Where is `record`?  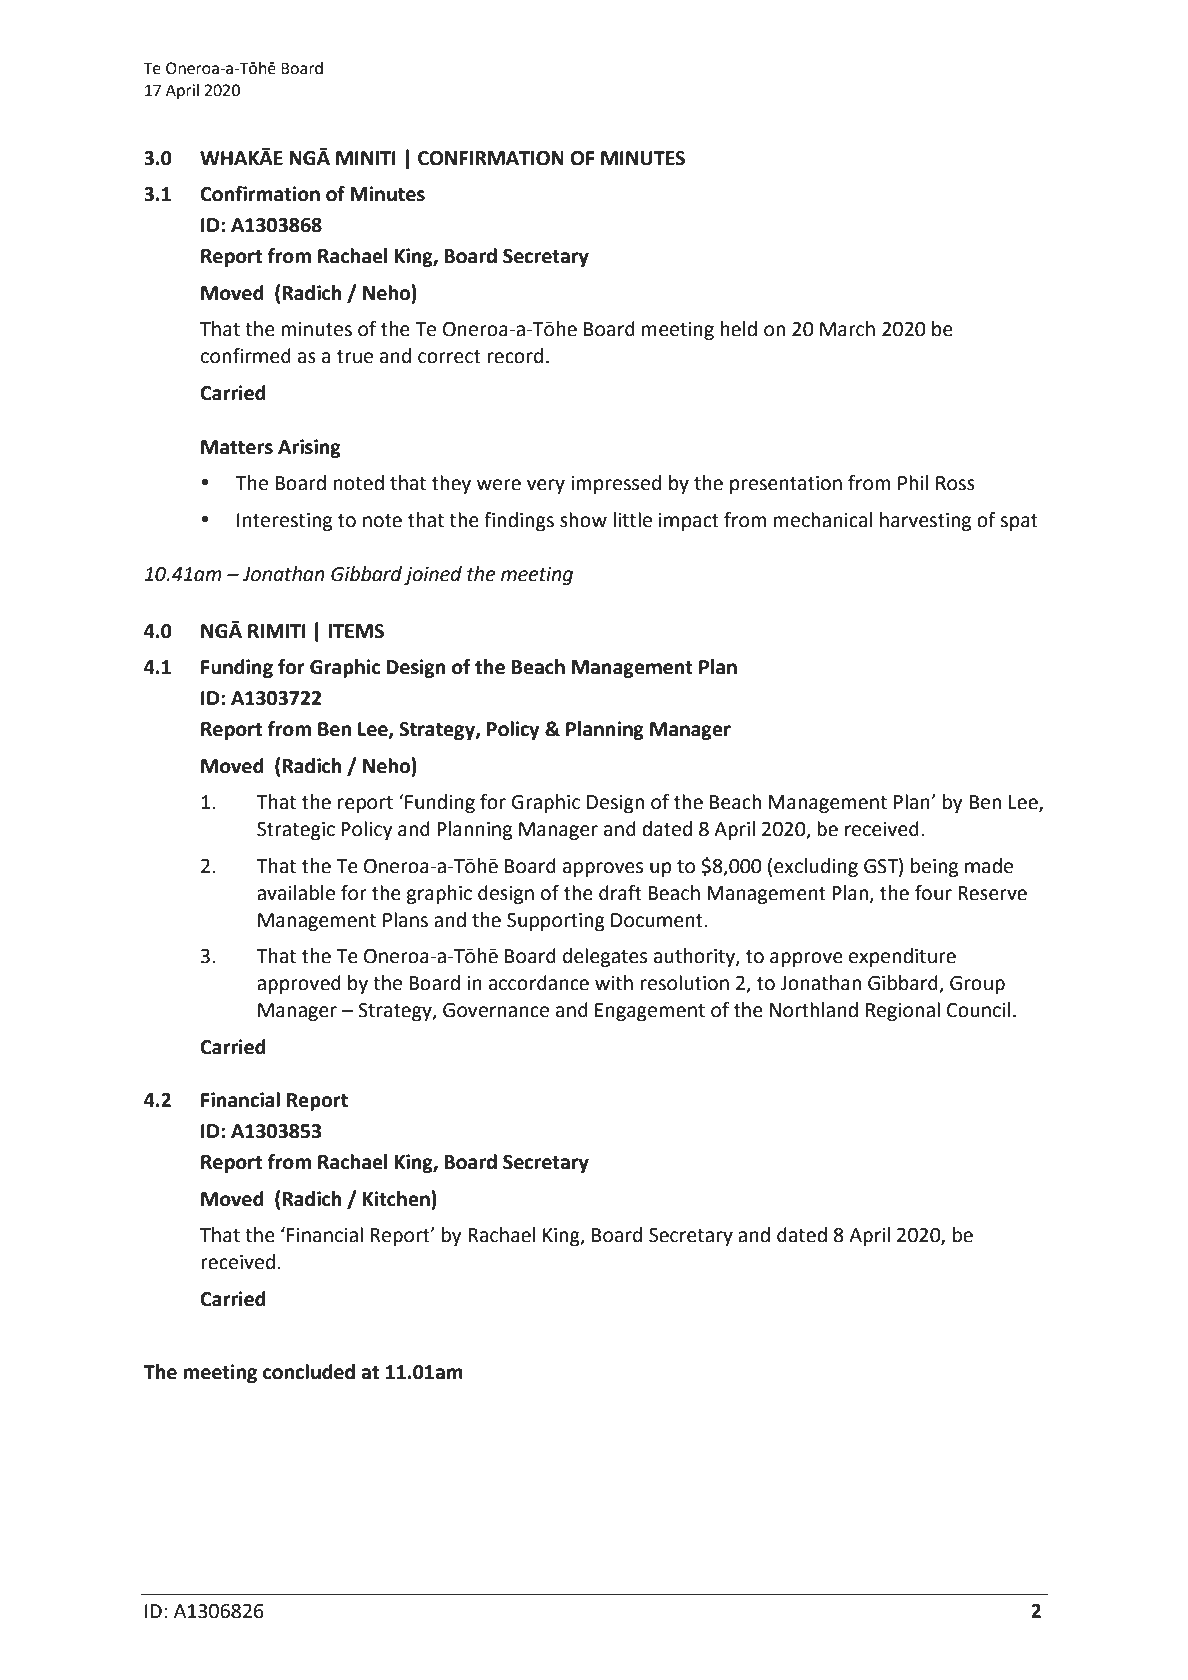 record is located at coordinates (515, 356).
